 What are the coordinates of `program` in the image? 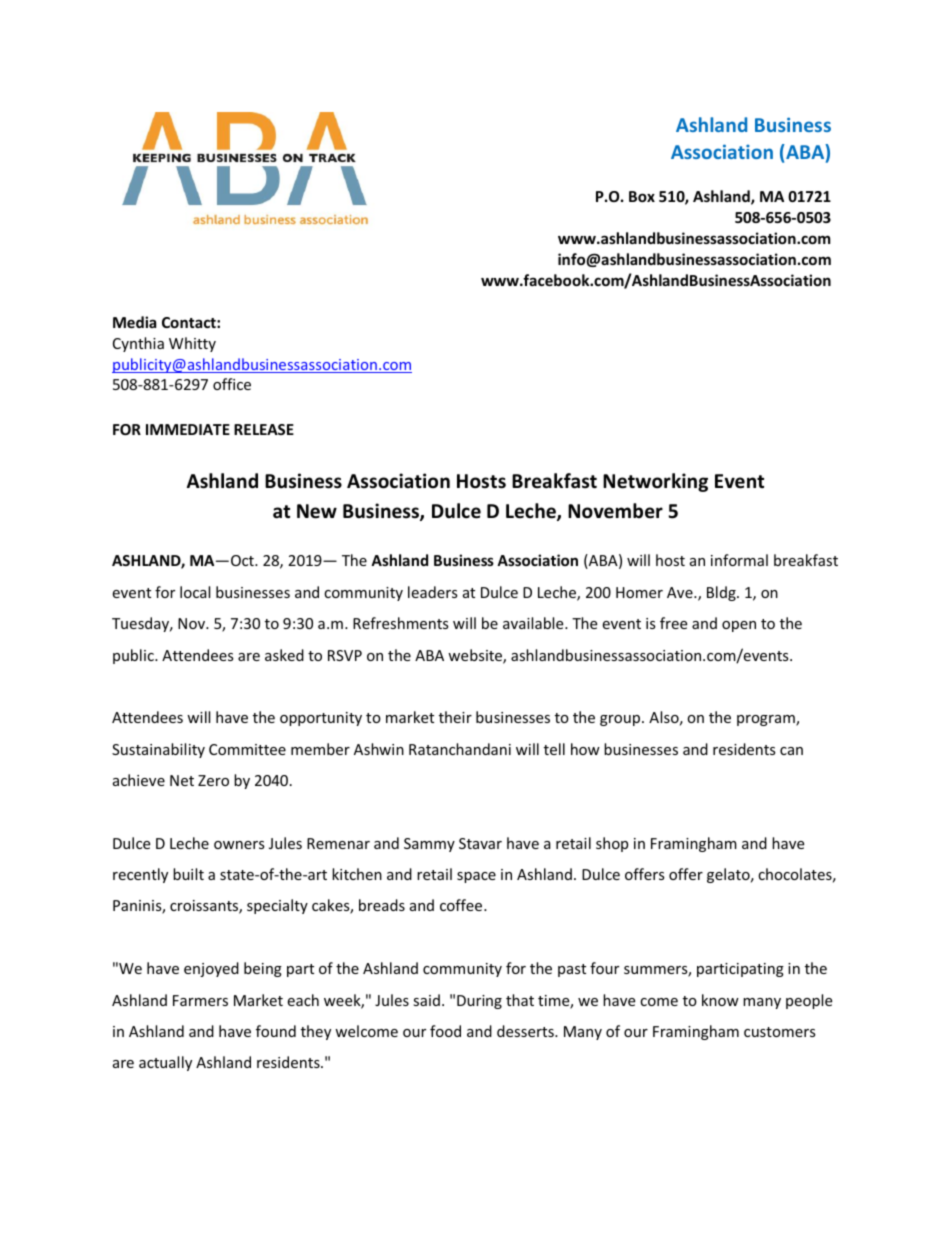 It's located at (767, 720).
